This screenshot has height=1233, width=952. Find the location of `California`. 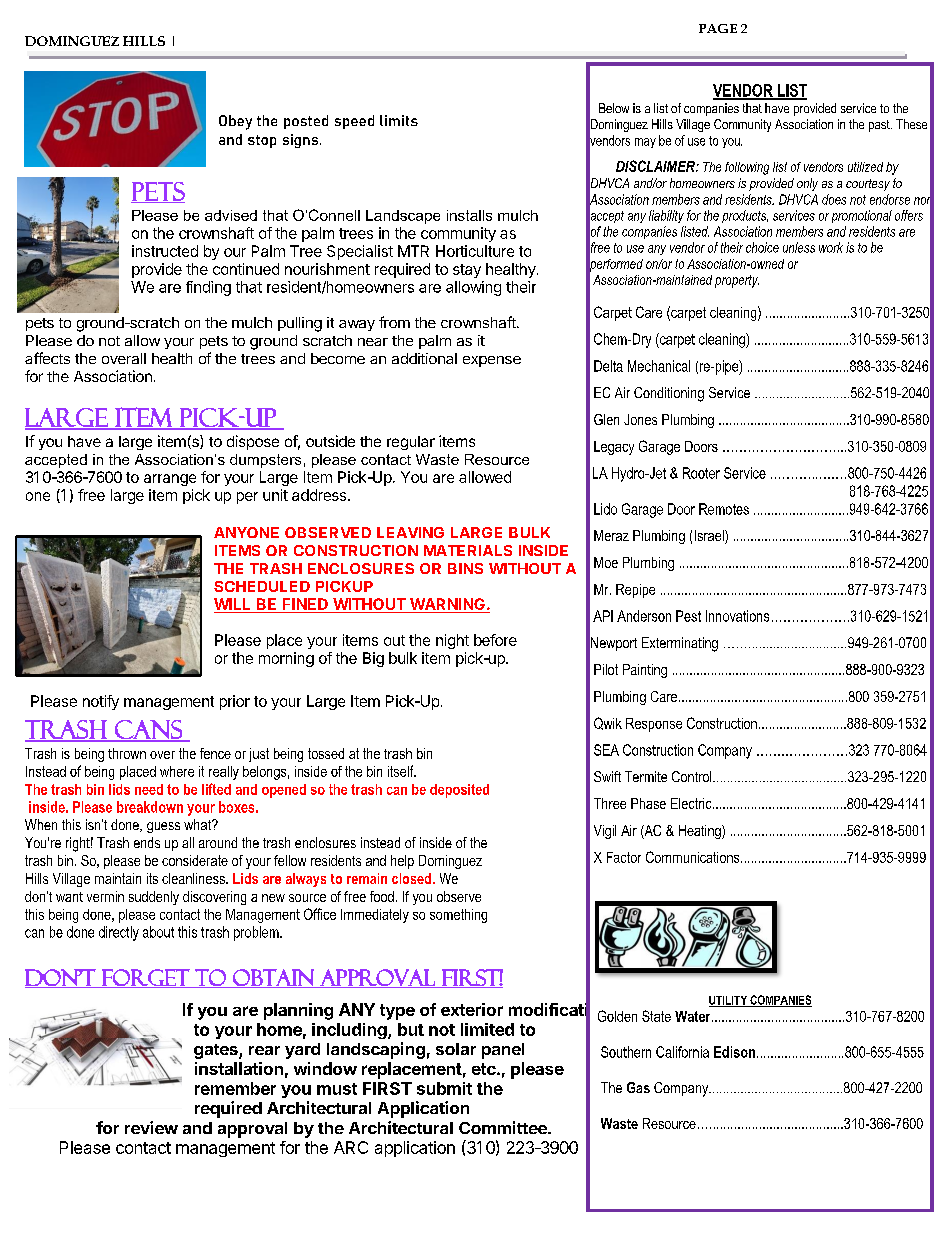

California is located at coordinates (682, 1052).
